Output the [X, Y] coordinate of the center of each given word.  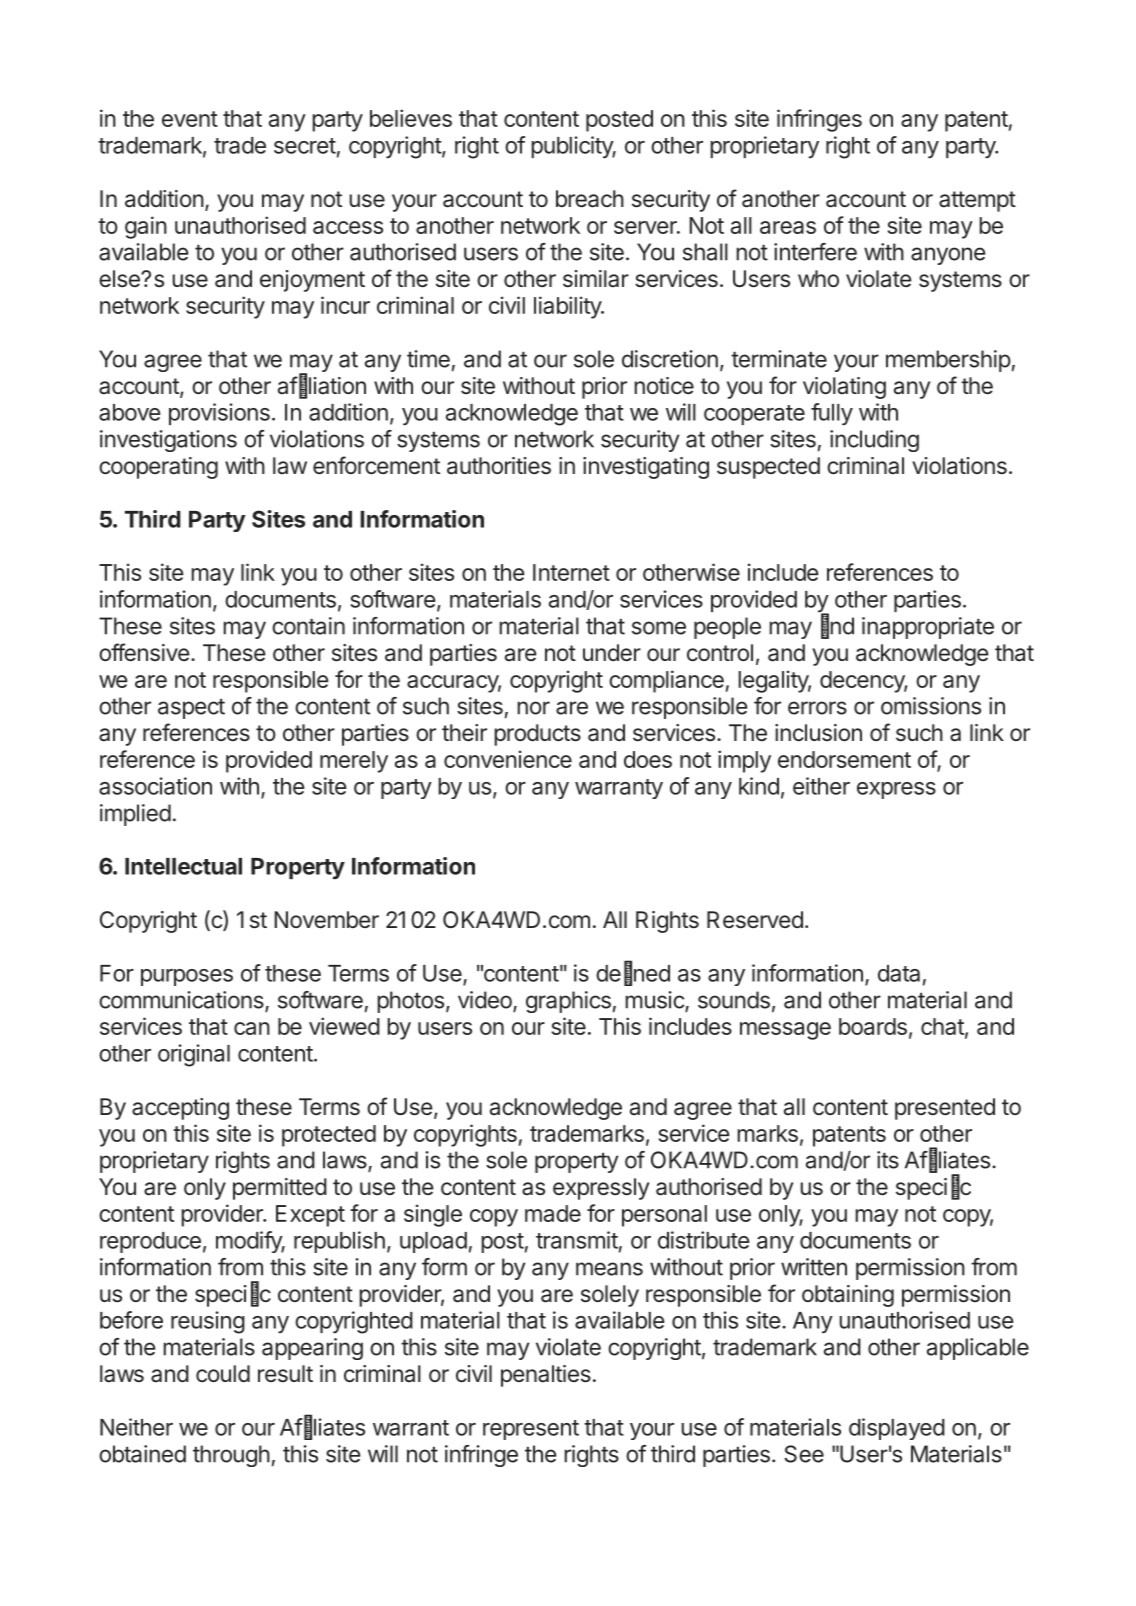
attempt [977, 201]
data [899, 973]
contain [308, 626]
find [837, 626]
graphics [568, 1002]
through [231, 1456]
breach [590, 199]
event [190, 119]
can [252, 1028]
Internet [571, 572]
